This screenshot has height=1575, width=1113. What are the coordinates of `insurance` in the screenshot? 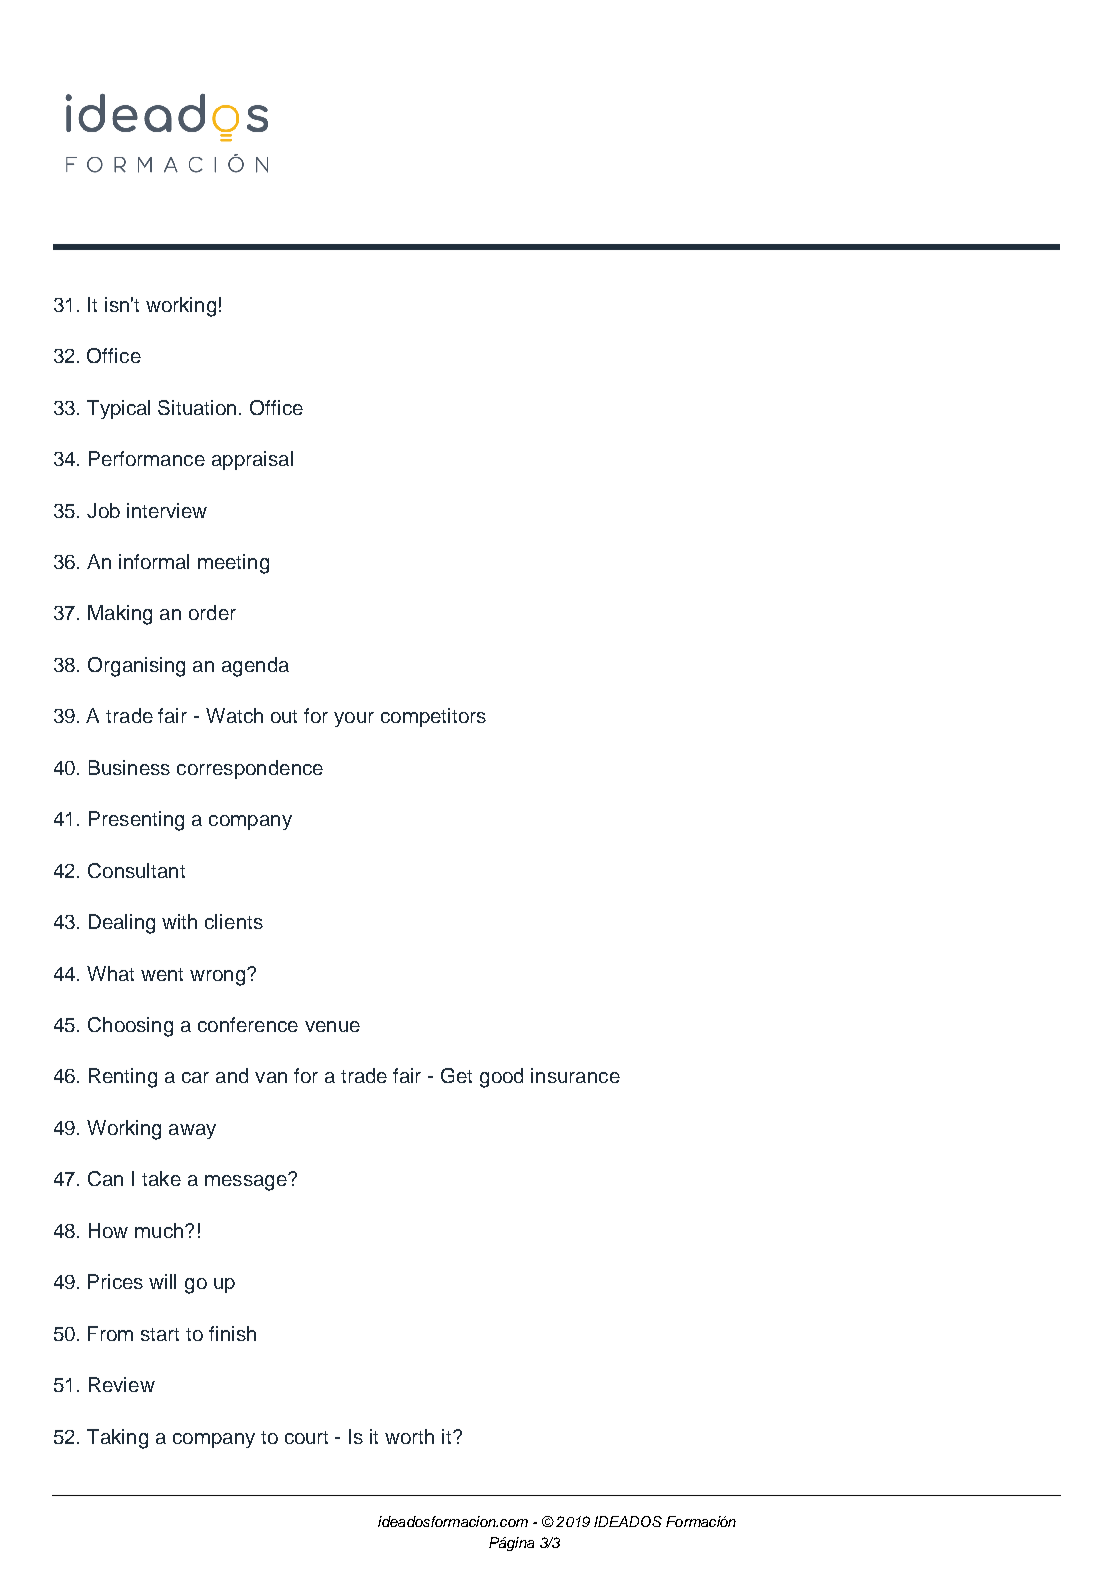 It's located at (575, 1075).
